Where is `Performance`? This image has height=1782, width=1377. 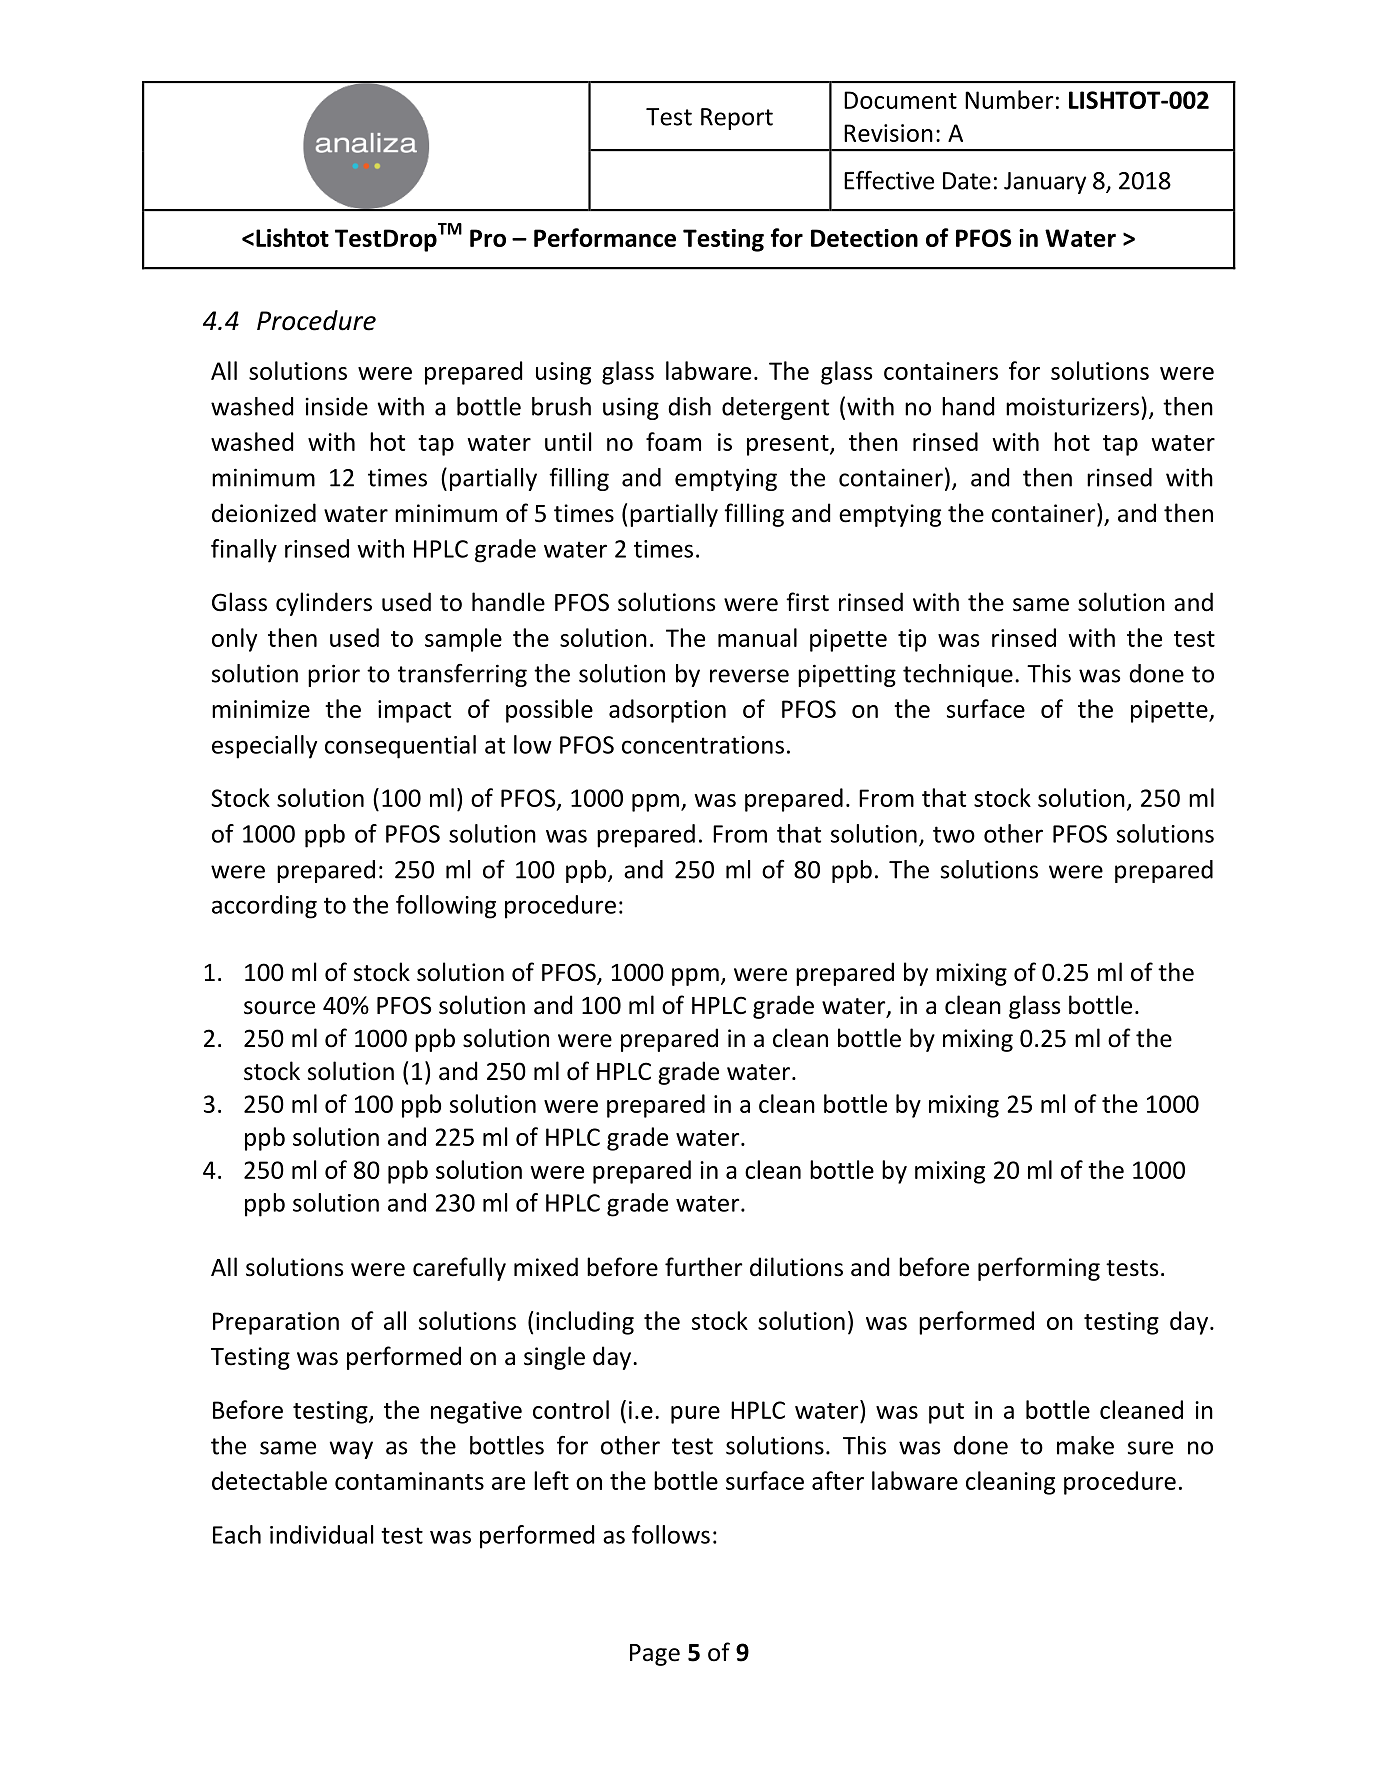 Performance is located at coordinates (605, 237).
